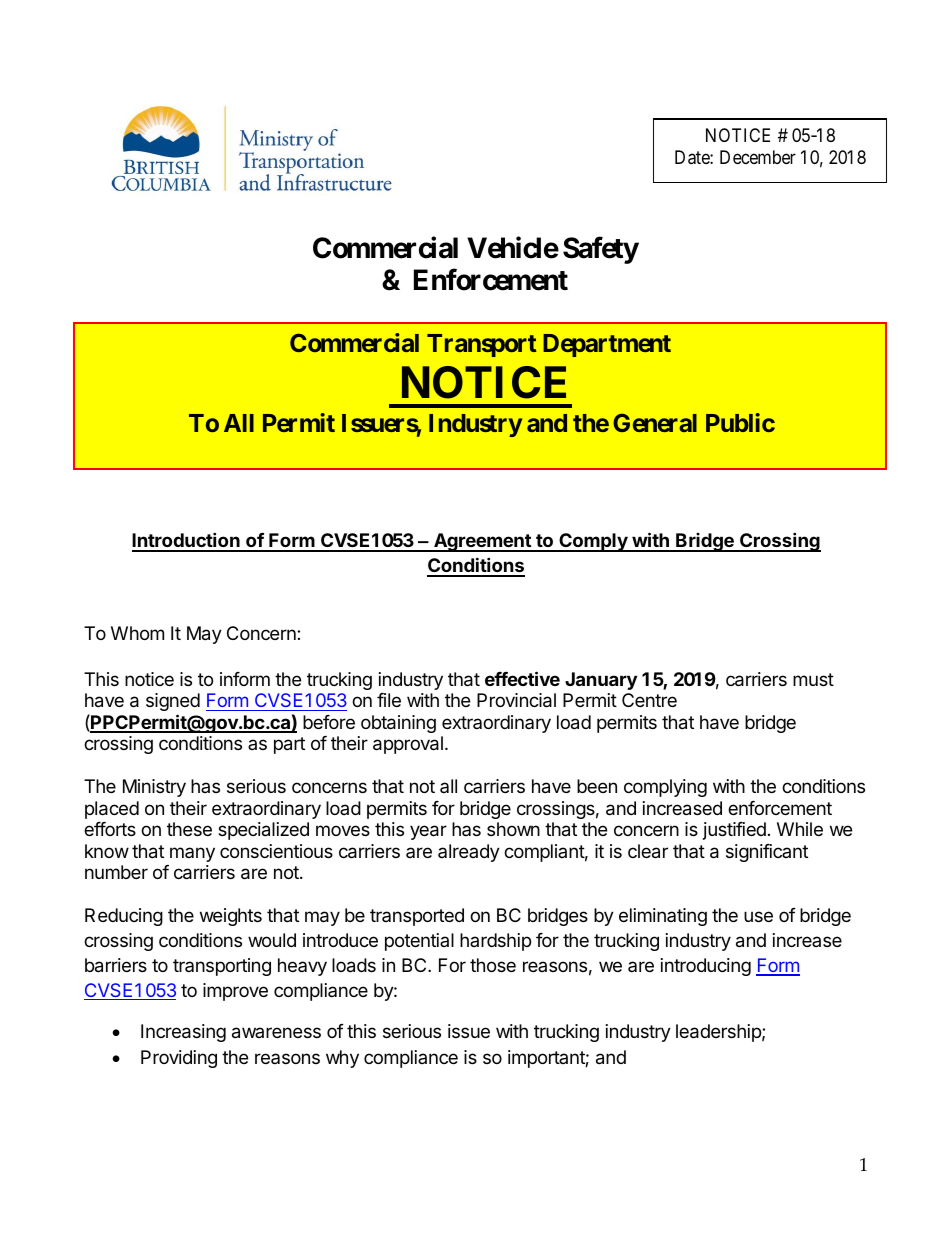  I want to click on Safety, so click(601, 250).
